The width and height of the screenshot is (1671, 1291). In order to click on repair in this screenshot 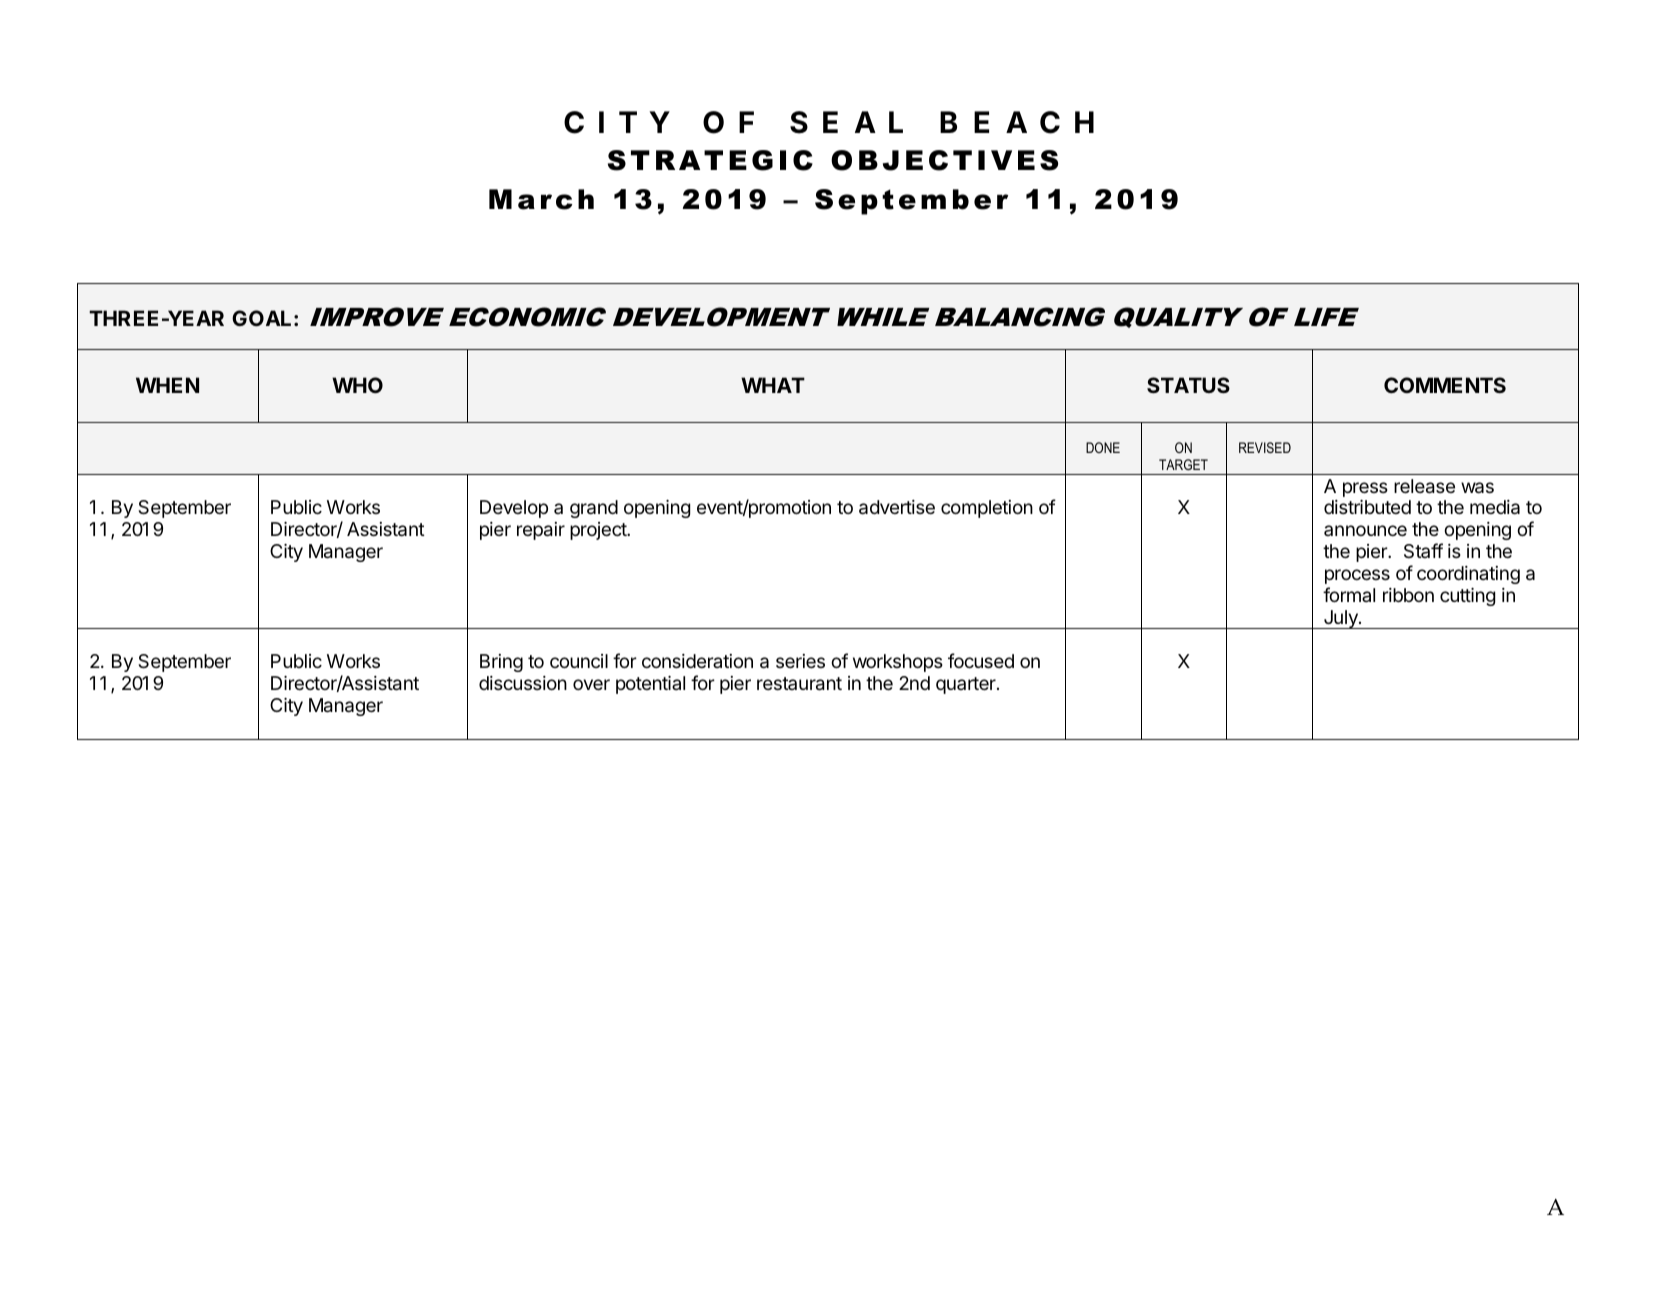, I will do `click(541, 531)`.
